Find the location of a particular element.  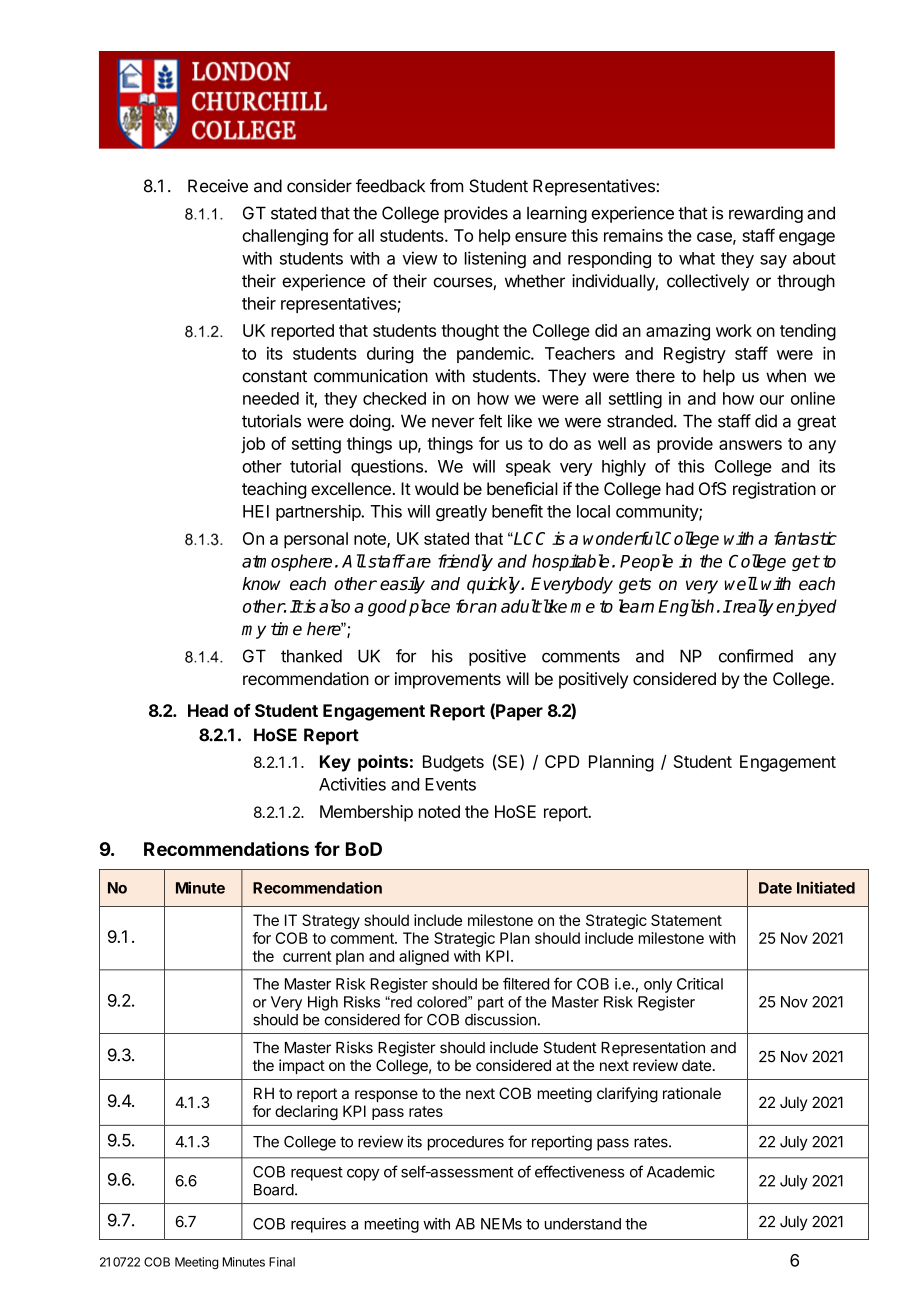

Key is located at coordinates (335, 763).
